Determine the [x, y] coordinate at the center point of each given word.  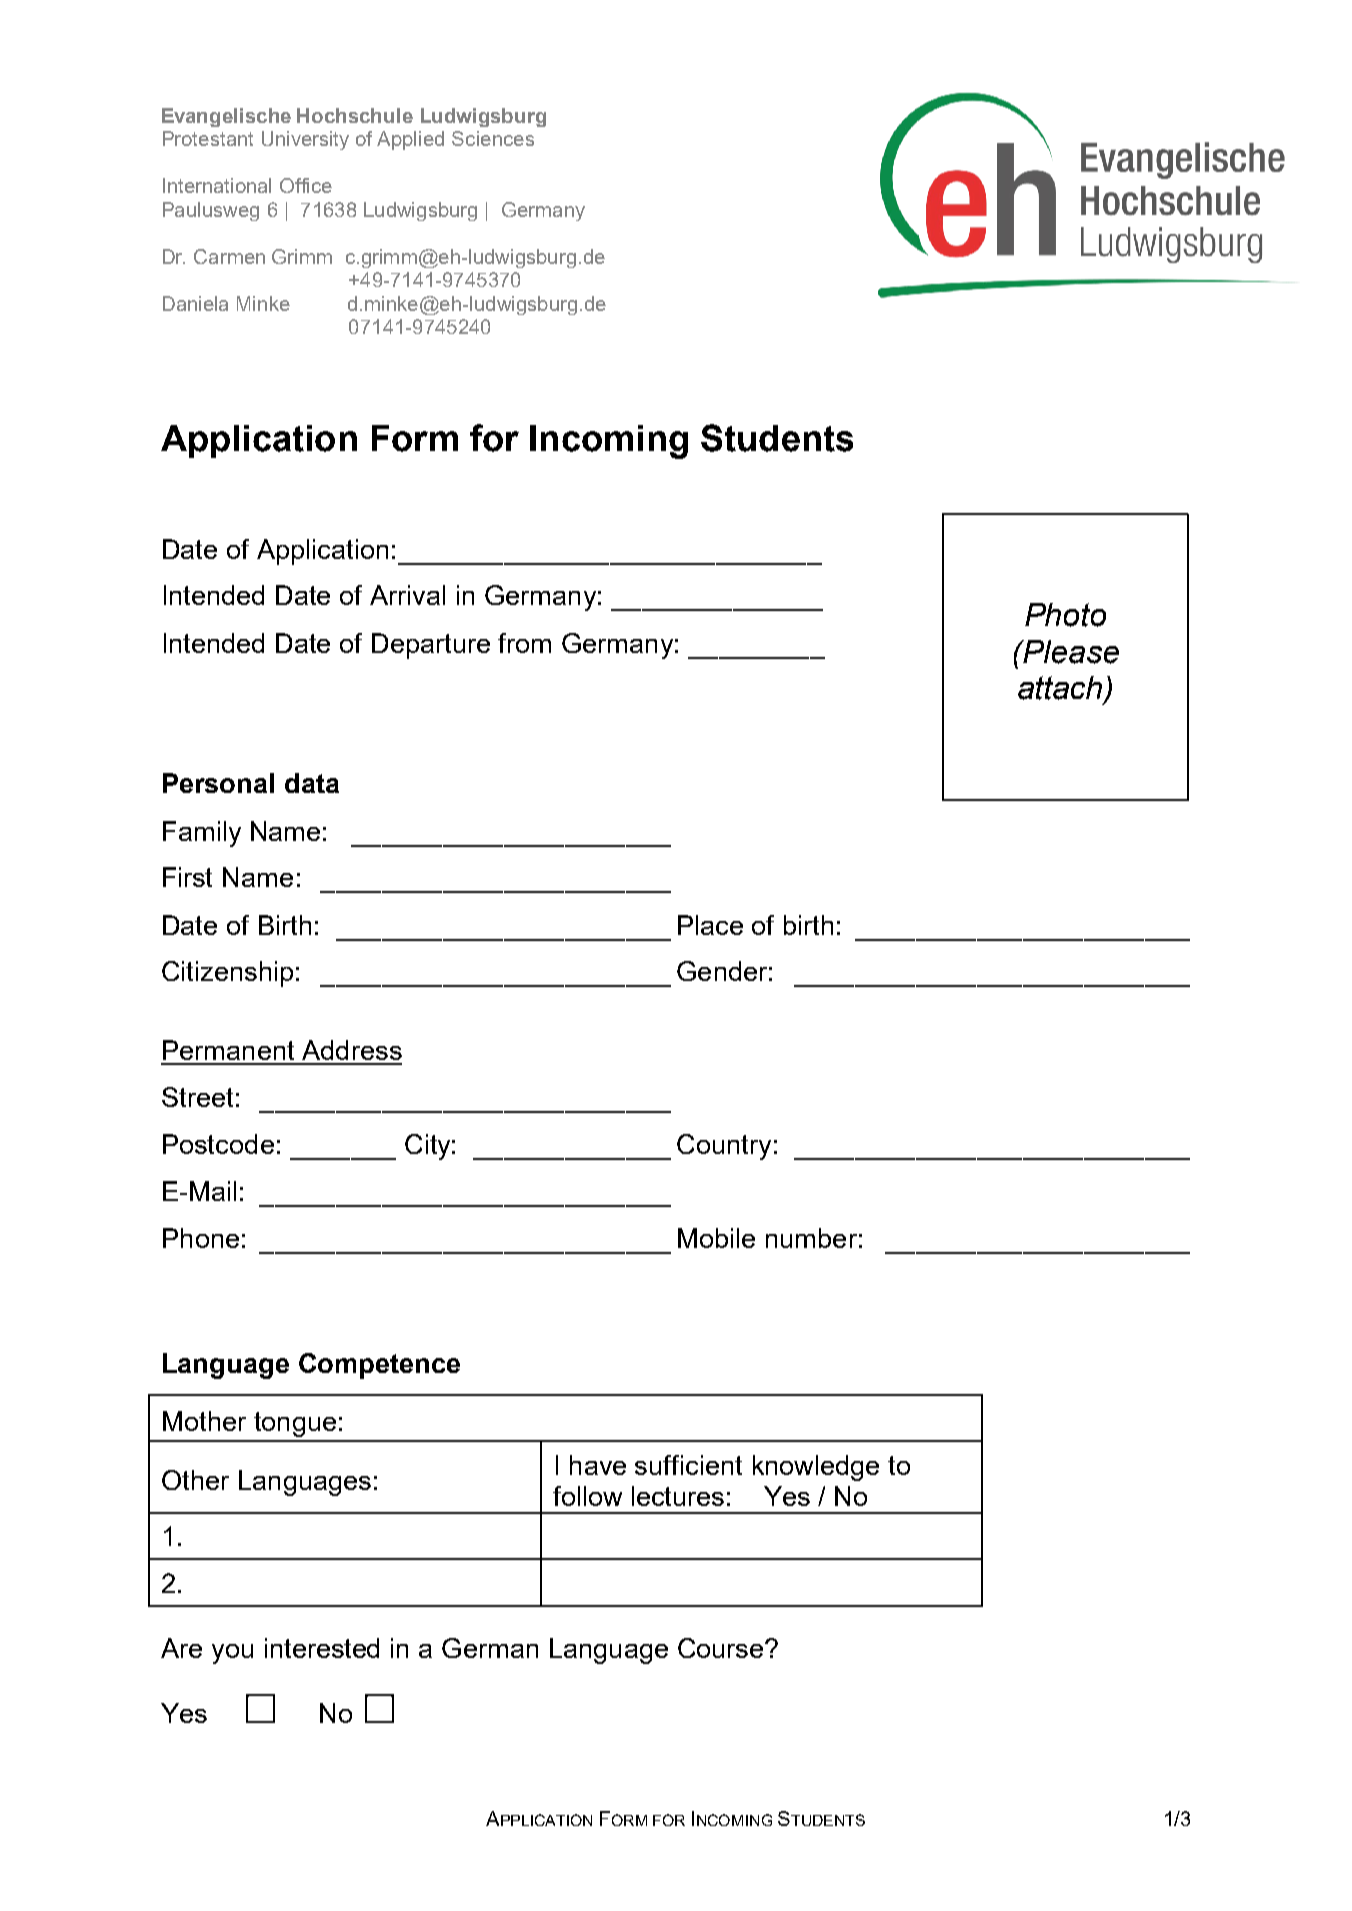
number [811, 1238]
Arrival [407, 595]
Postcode [218, 1144]
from [524, 643]
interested [322, 1648]
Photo [1065, 615]
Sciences [493, 138]
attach [1061, 689]
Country [724, 1147]
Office [306, 185]
